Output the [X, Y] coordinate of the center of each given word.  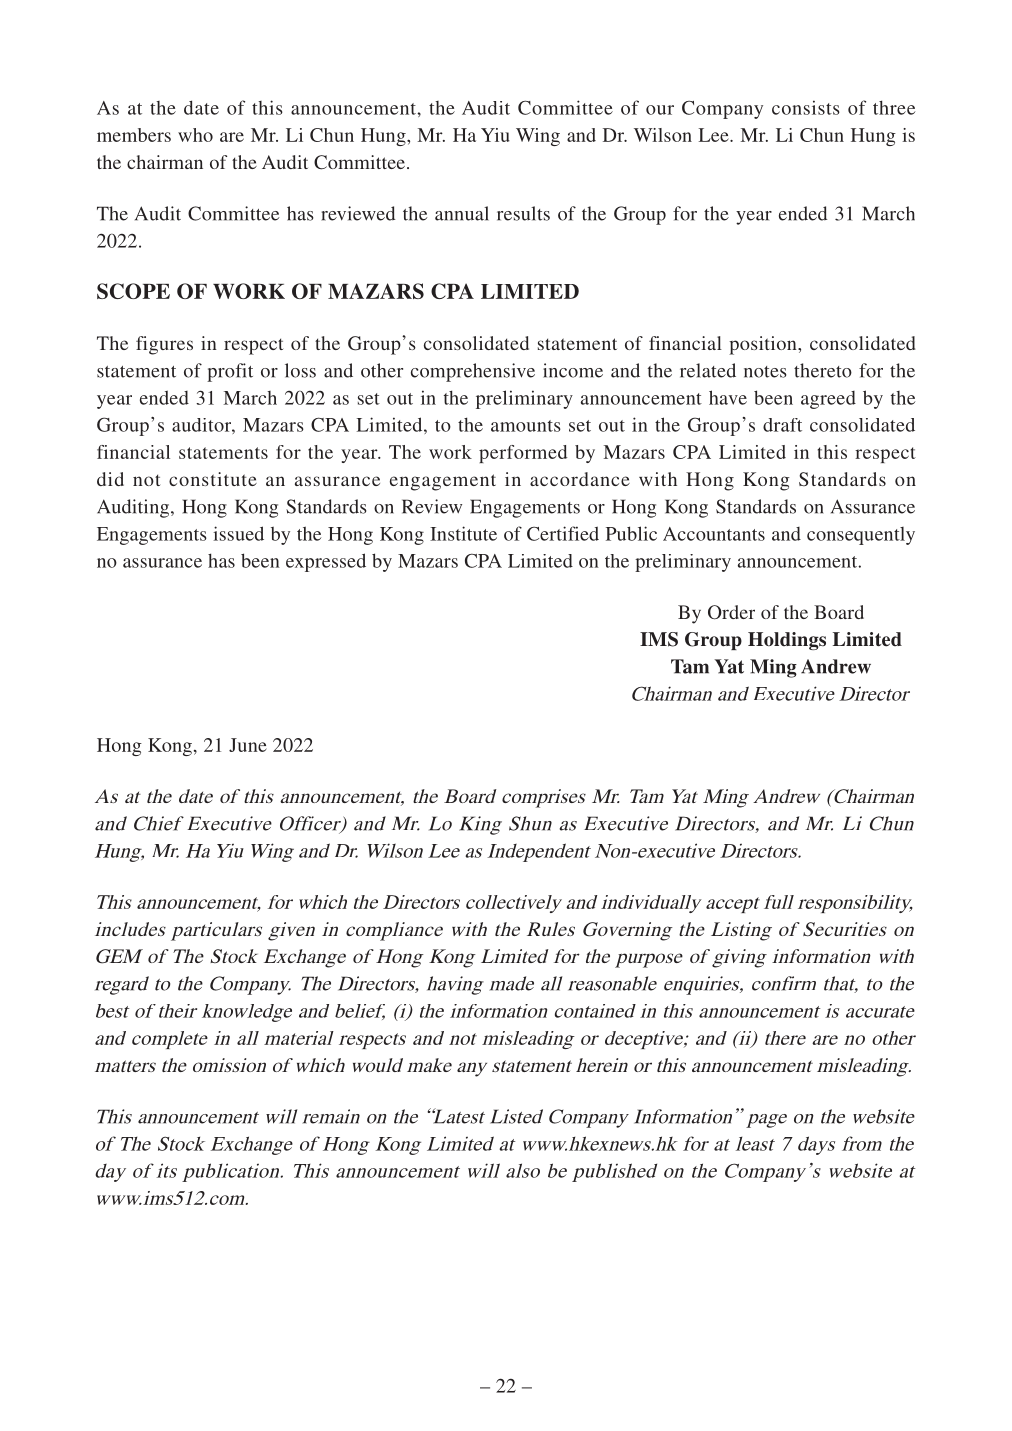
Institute [463, 533]
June [248, 745]
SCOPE [133, 291]
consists [806, 107]
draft [782, 425]
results [523, 213]
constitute [213, 479]
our [660, 110]
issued [238, 533]
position [764, 345]
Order [731, 612]
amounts [526, 426]
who [195, 135]
